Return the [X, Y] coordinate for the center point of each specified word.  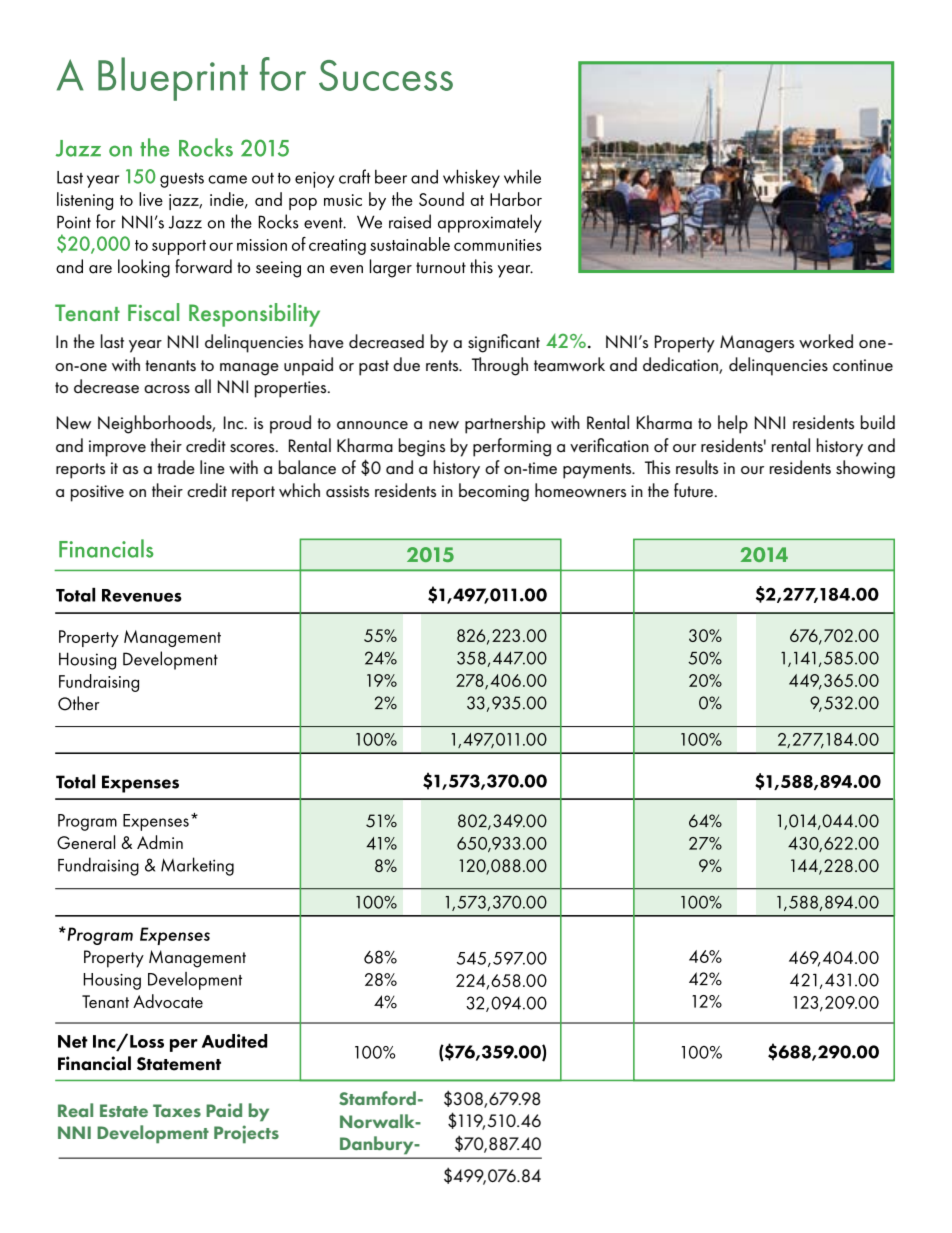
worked [826, 341]
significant [504, 343]
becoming [494, 492]
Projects [246, 1134]
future [695, 490]
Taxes [177, 1110]
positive [97, 493]
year [145, 346]
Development [153, 1134]
